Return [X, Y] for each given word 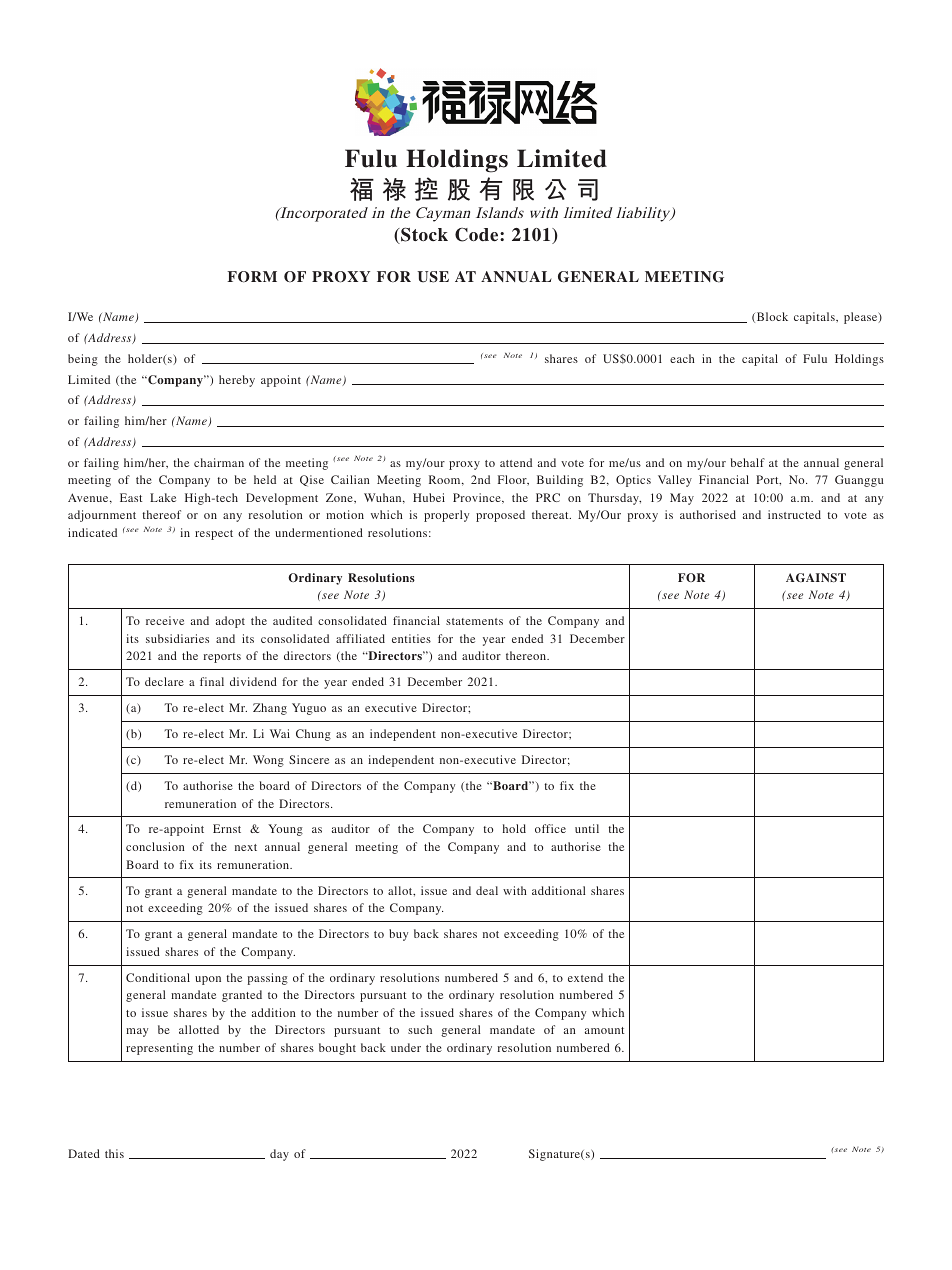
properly [446, 516]
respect [214, 535]
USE [433, 277]
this [114, 1153]
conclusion [155, 846]
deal [487, 890]
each [682, 358]
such [420, 1029]
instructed [794, 514]
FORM [252, 277]
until [587, 828]
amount [604, 1030]
